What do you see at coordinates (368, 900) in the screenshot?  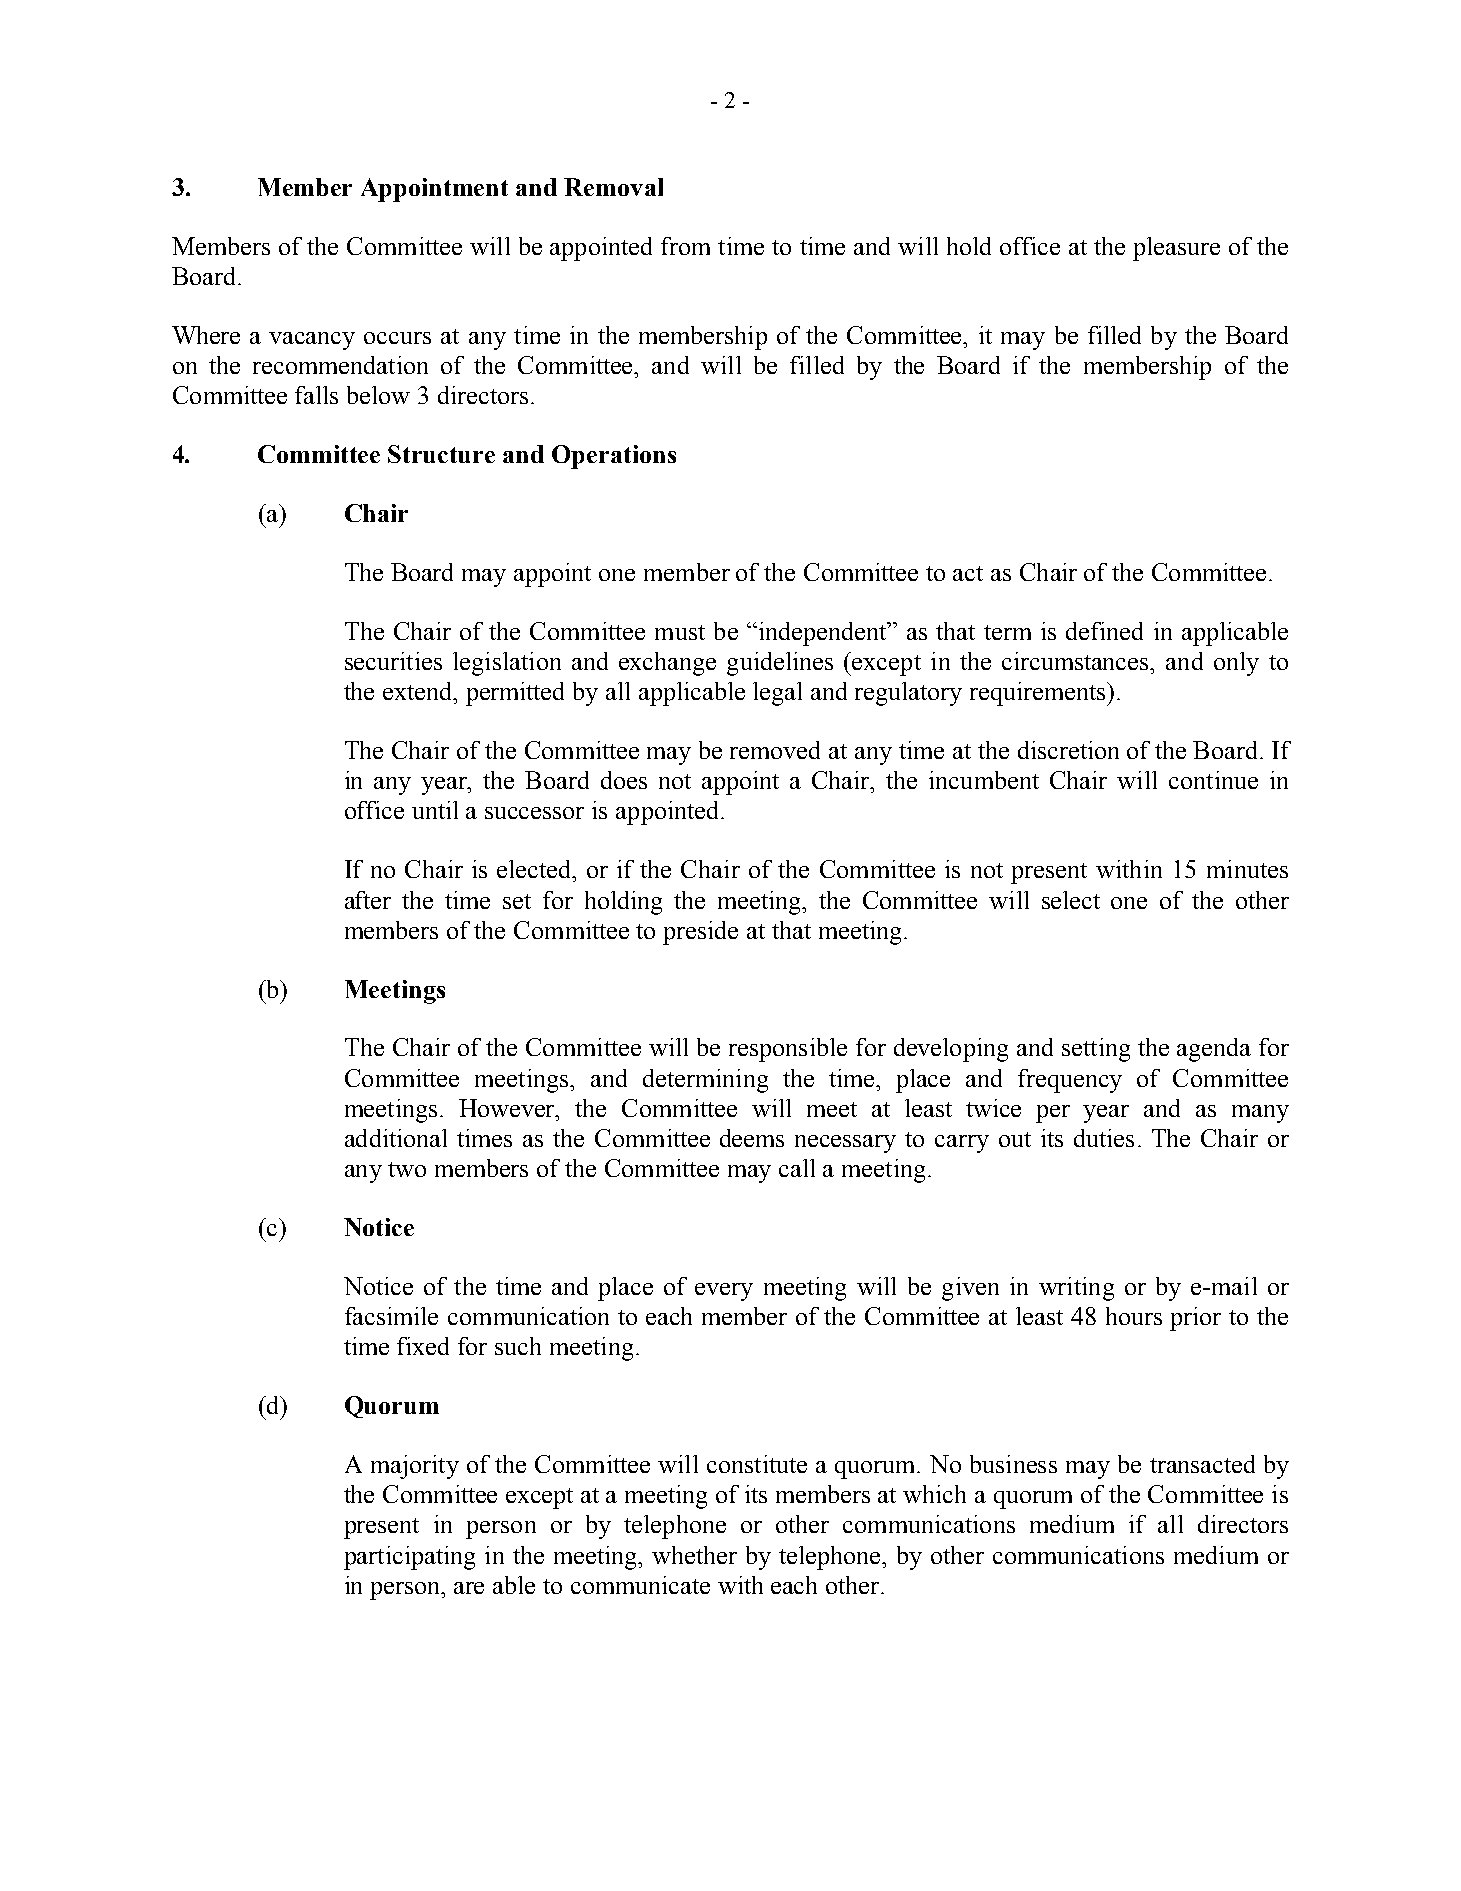 I see `after` at bounding box center [368, 900].
